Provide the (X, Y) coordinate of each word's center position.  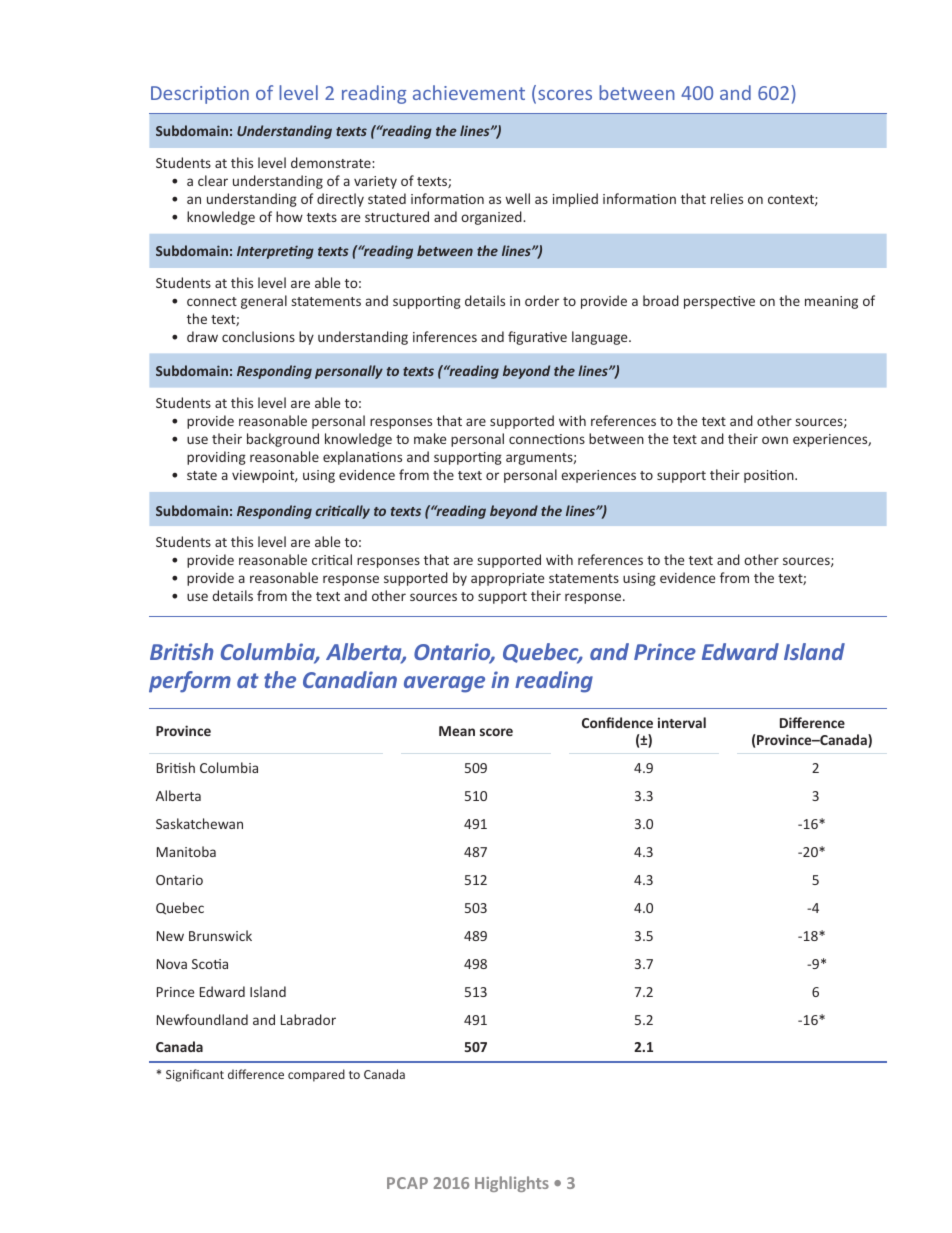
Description (200, 95)
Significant (195, 1075)
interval (682, 722)
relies (727, 198)
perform (190, 682)
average (444, 684)
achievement (469, 92)
